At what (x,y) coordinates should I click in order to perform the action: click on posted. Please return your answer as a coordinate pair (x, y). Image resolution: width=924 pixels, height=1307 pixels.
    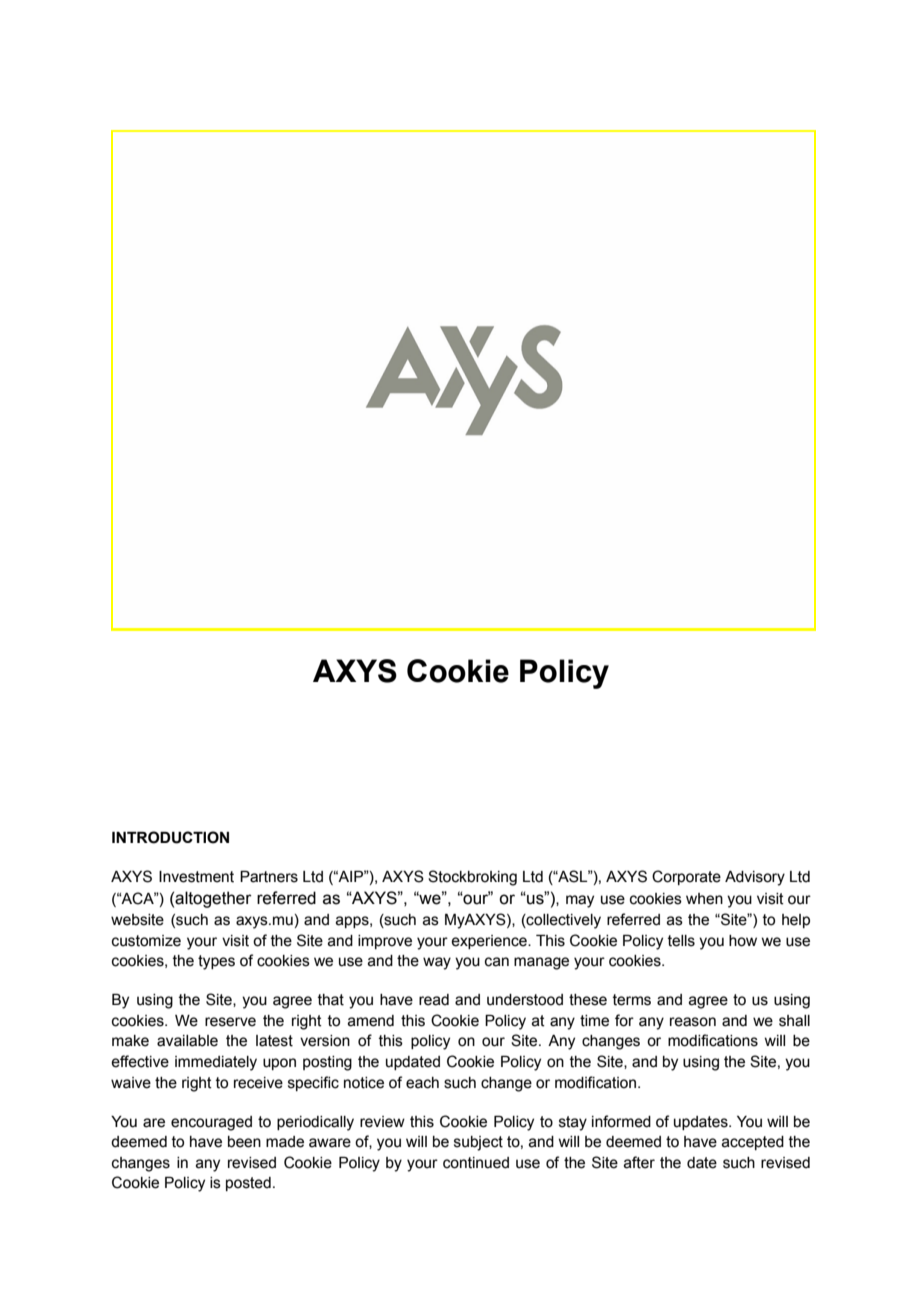
    Looking at the image, I should click on (248, 1184).
